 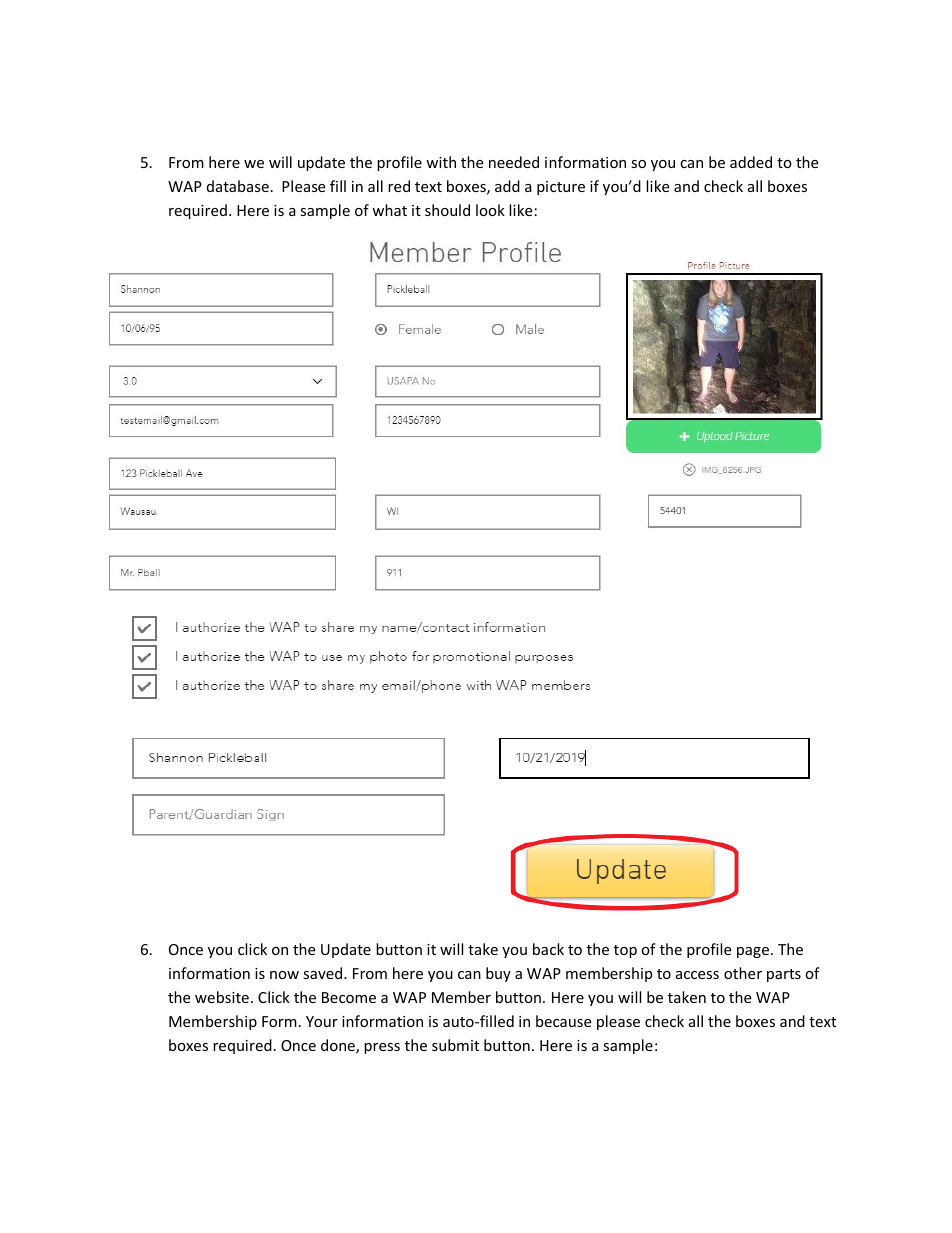 What do you see at coordinates (238, 186) in the image?
I see `database` at bounding box center [238, 186].
